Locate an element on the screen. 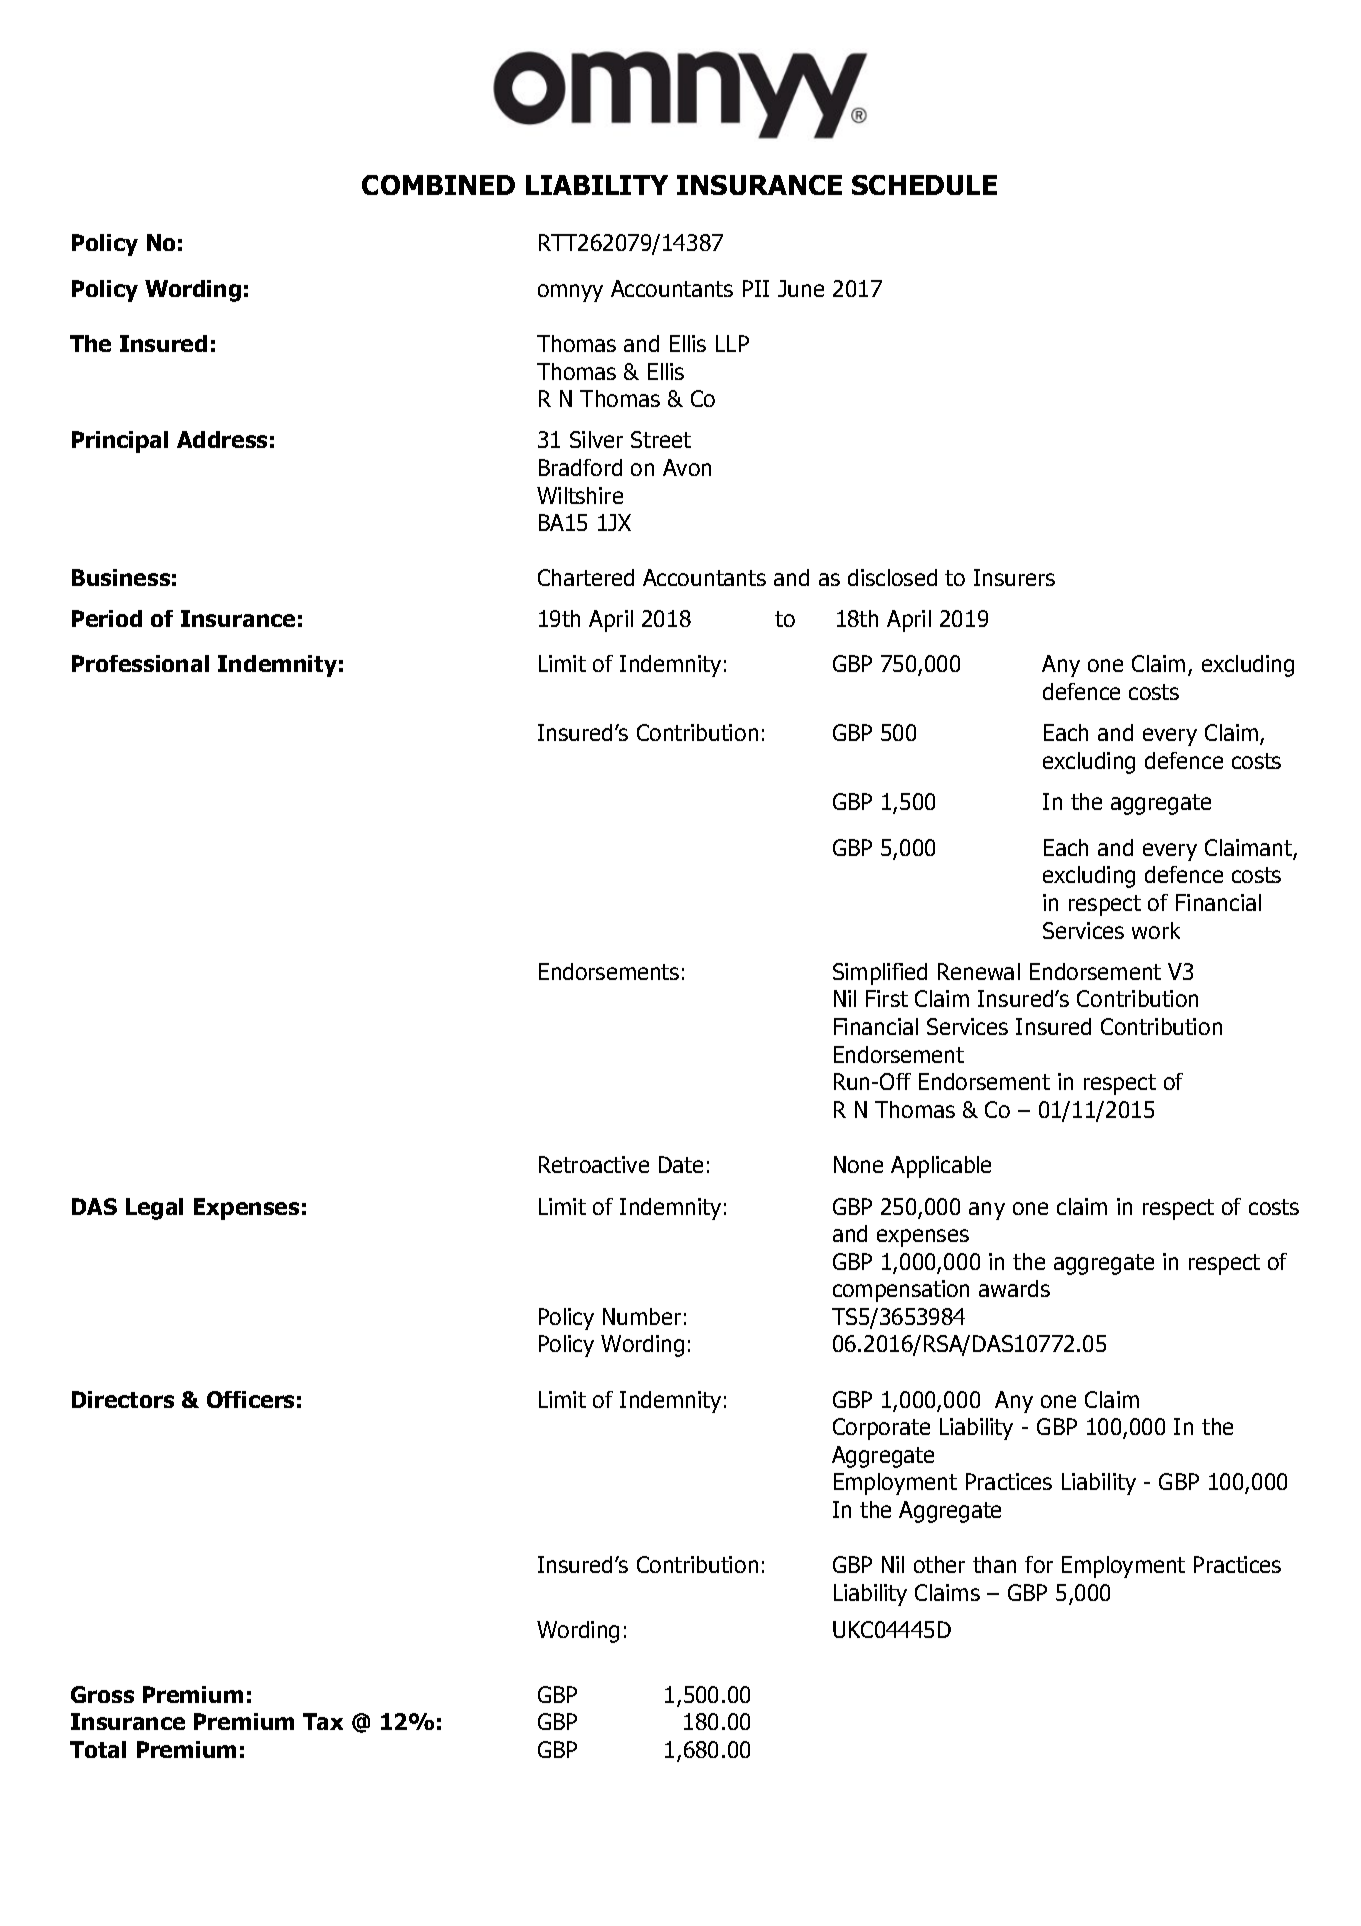 Image resolution: width=1361 pixels, height=1926 pixels. Corporate is located at coordinates (881, 1429).
